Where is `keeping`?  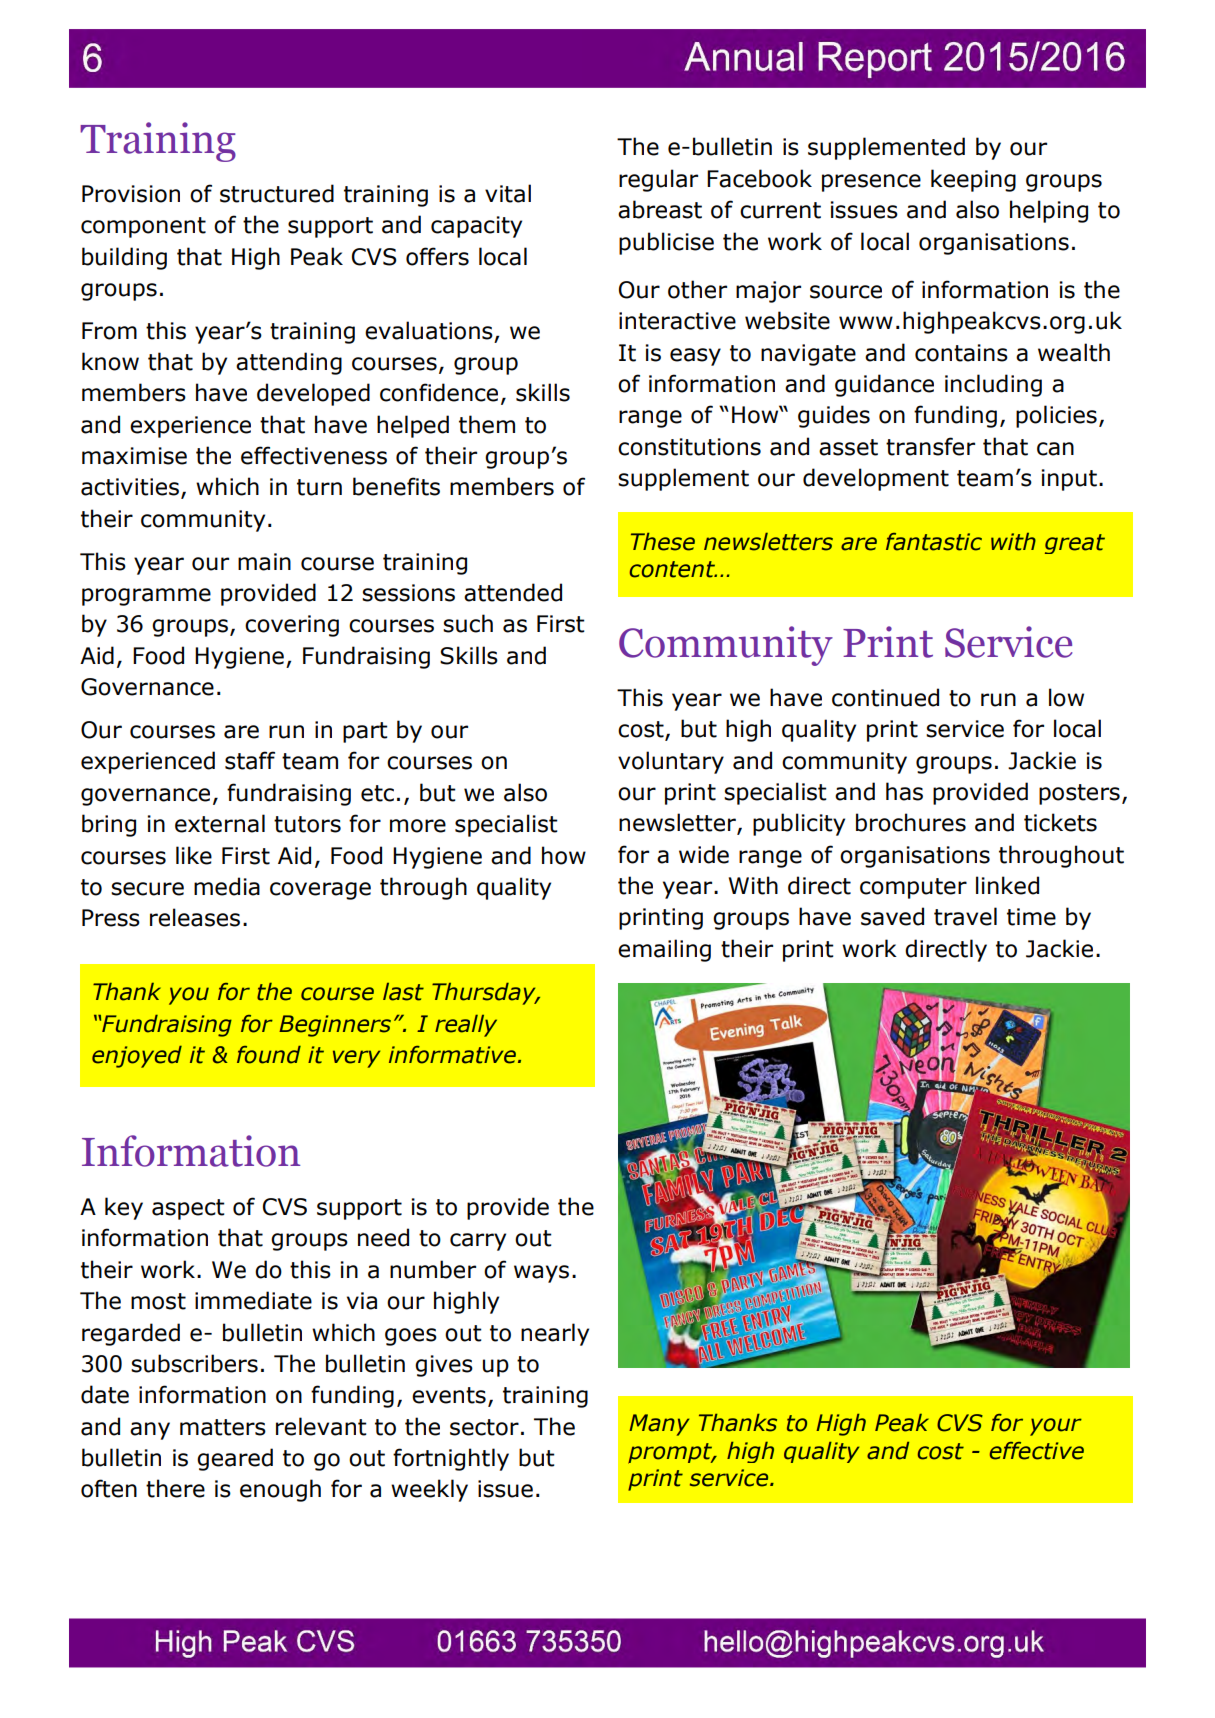
keeping is located at coordinates (973, 180).
